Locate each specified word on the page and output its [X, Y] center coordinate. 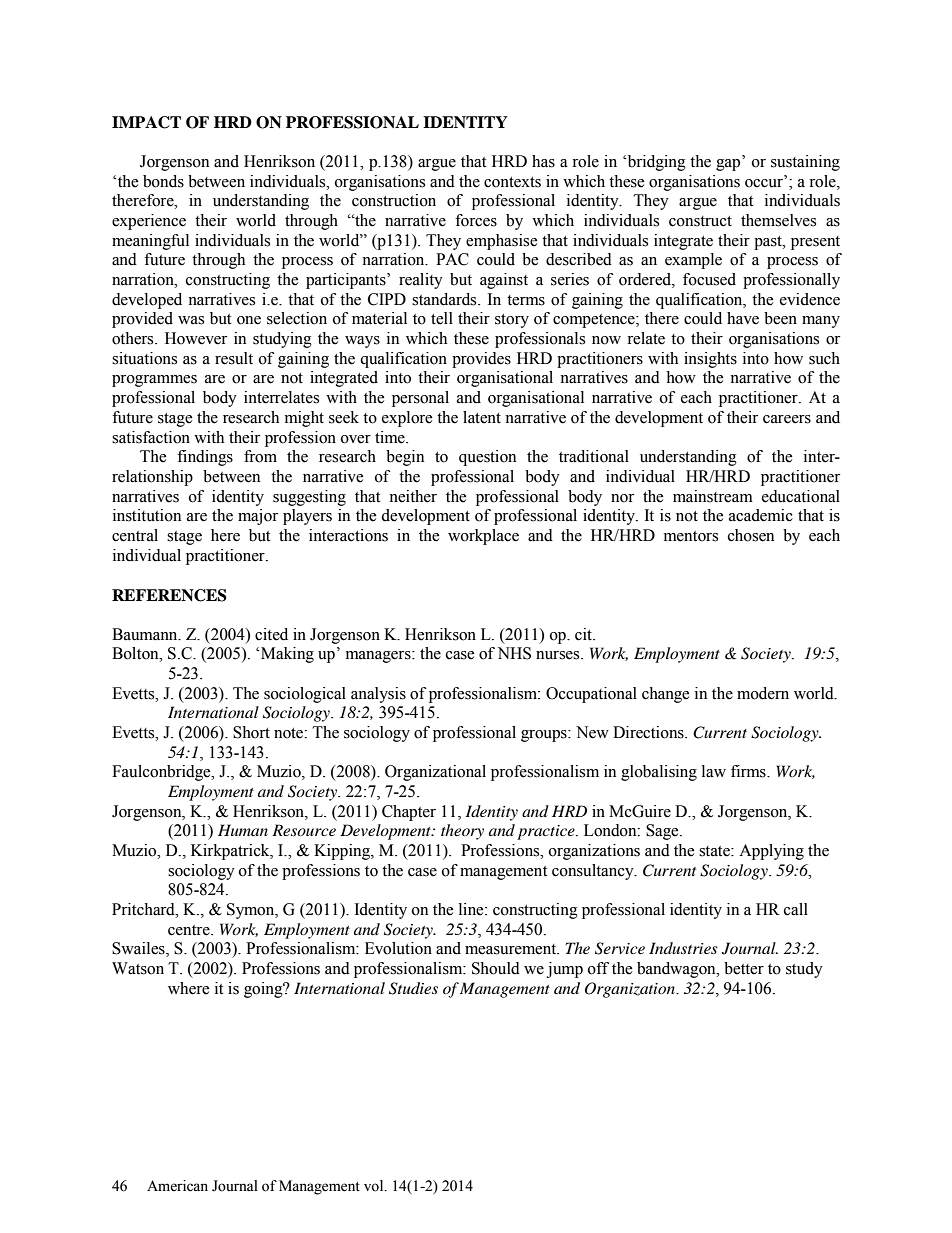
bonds [163, 181]
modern [763, 693]
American [177, 1186]
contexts [512, 182]
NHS [514, 653]
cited [271, 634]
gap [728, 165]
